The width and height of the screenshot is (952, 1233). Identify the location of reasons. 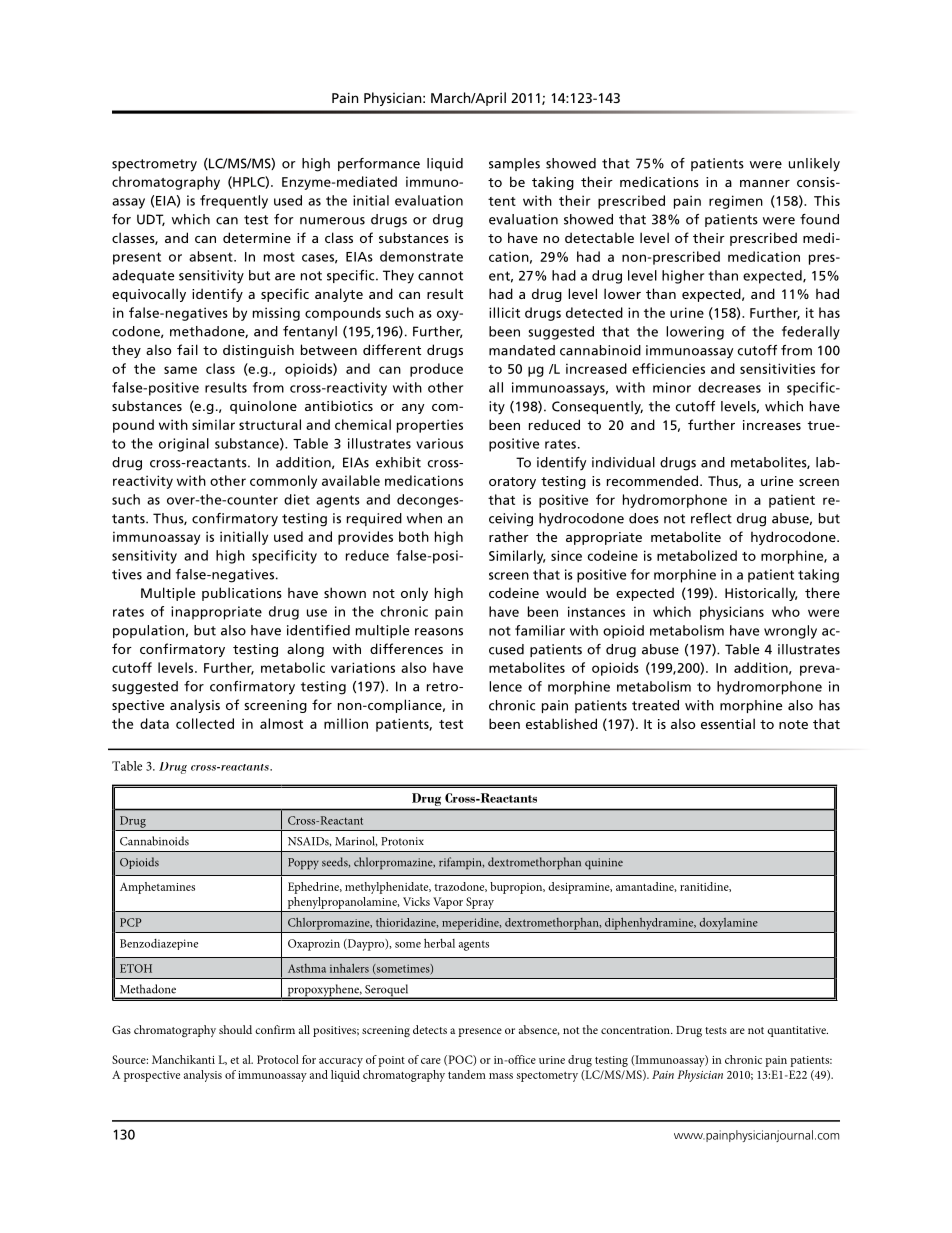
(439, 632).
